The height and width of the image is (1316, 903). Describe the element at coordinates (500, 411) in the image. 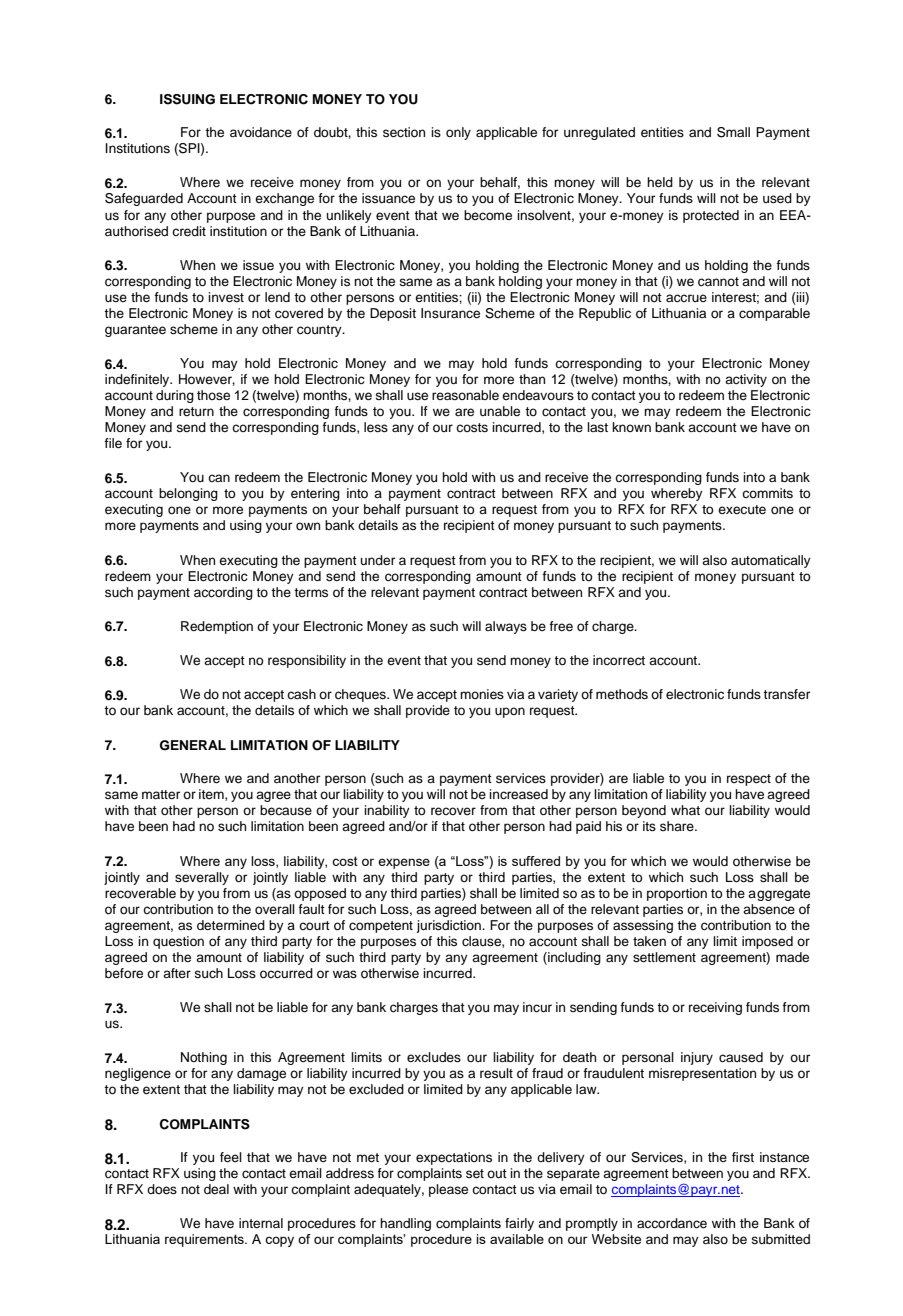

I see `unable` at that location.
